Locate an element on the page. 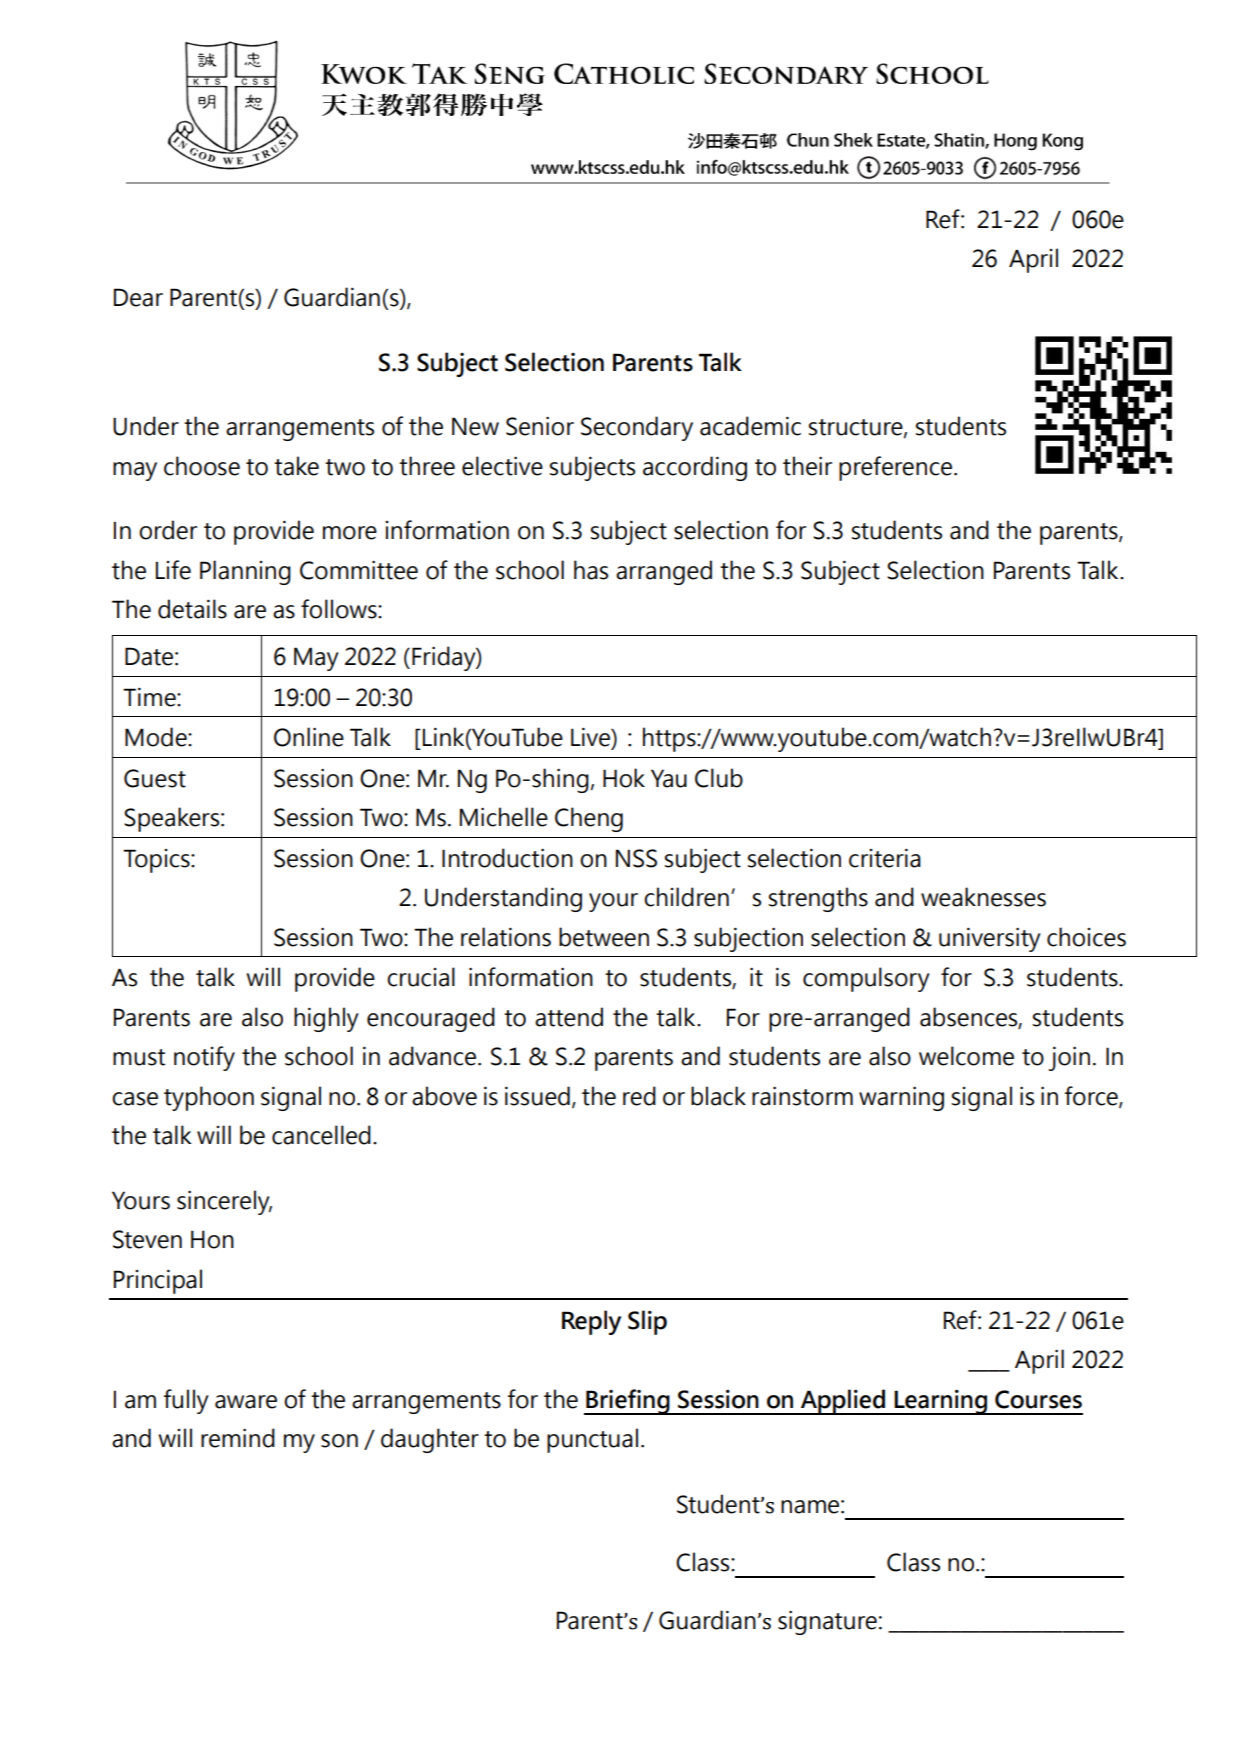  Dear is located at coordinates (138, 297).
